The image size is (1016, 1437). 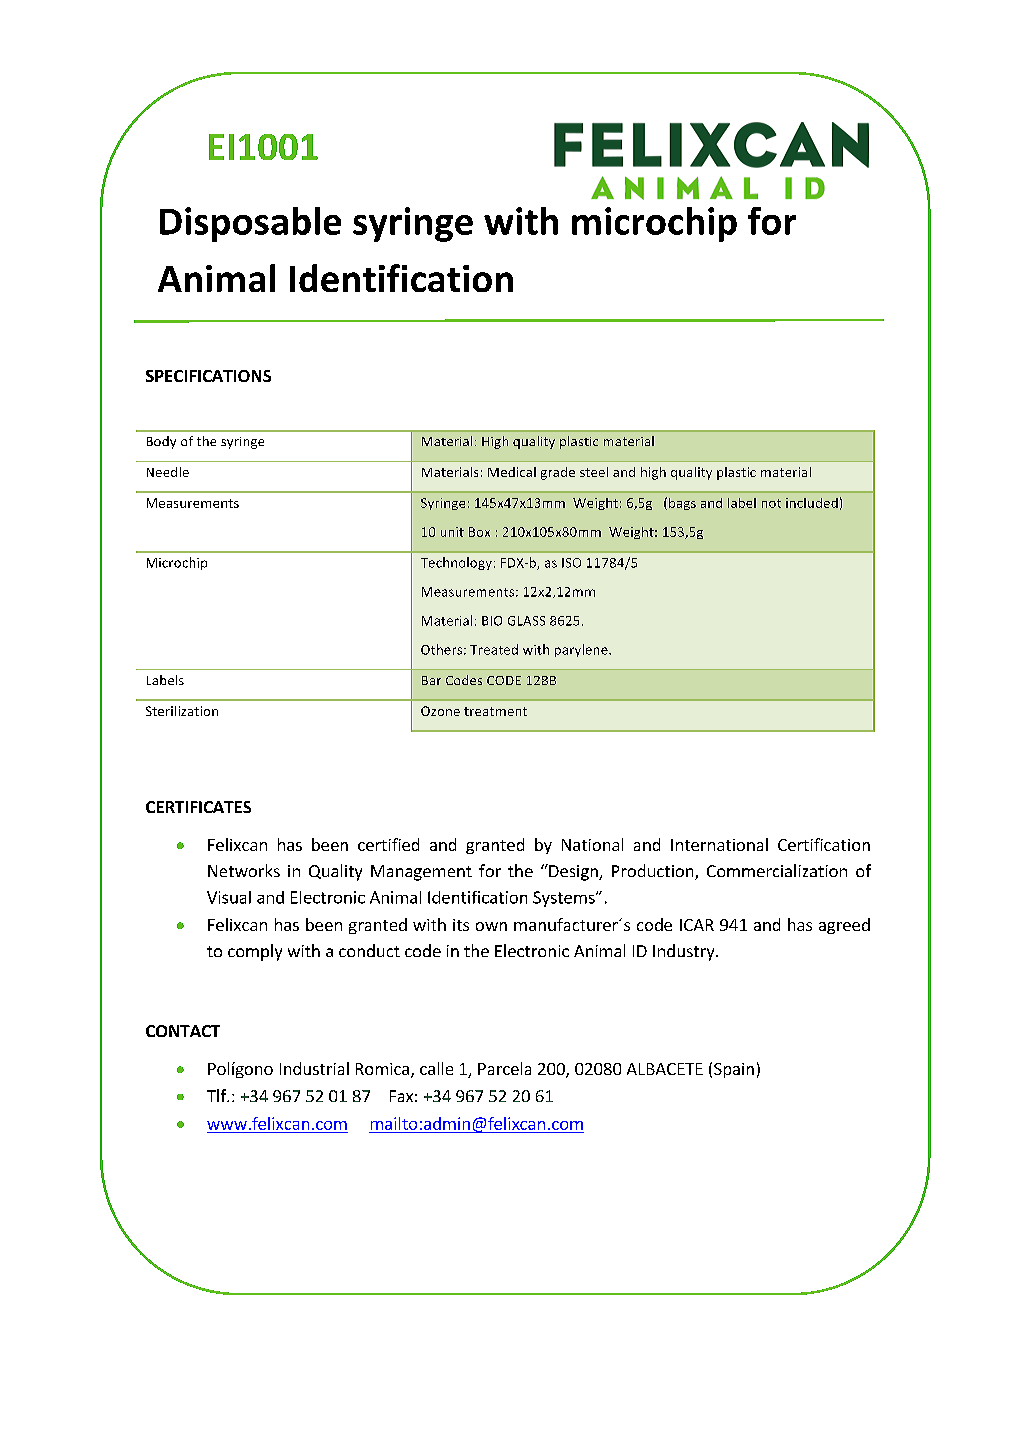 I want to click on Disposable, so click(x=250, y=224).
